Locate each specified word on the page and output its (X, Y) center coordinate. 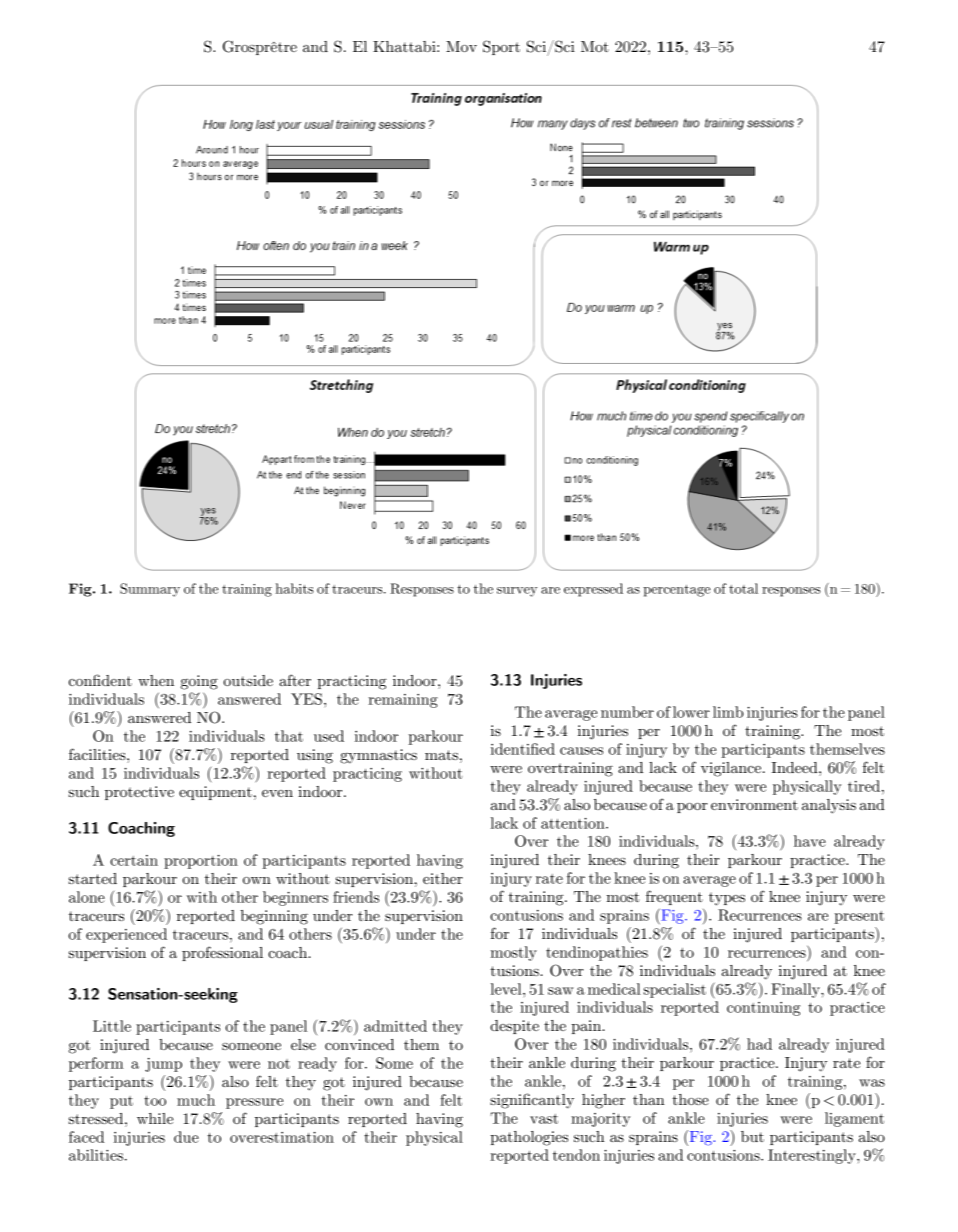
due (186, 1137)
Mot (595, 46)
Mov (461, 46)
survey (517, 592)
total (743, 588)
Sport (501, 47)
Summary (150, 590)
